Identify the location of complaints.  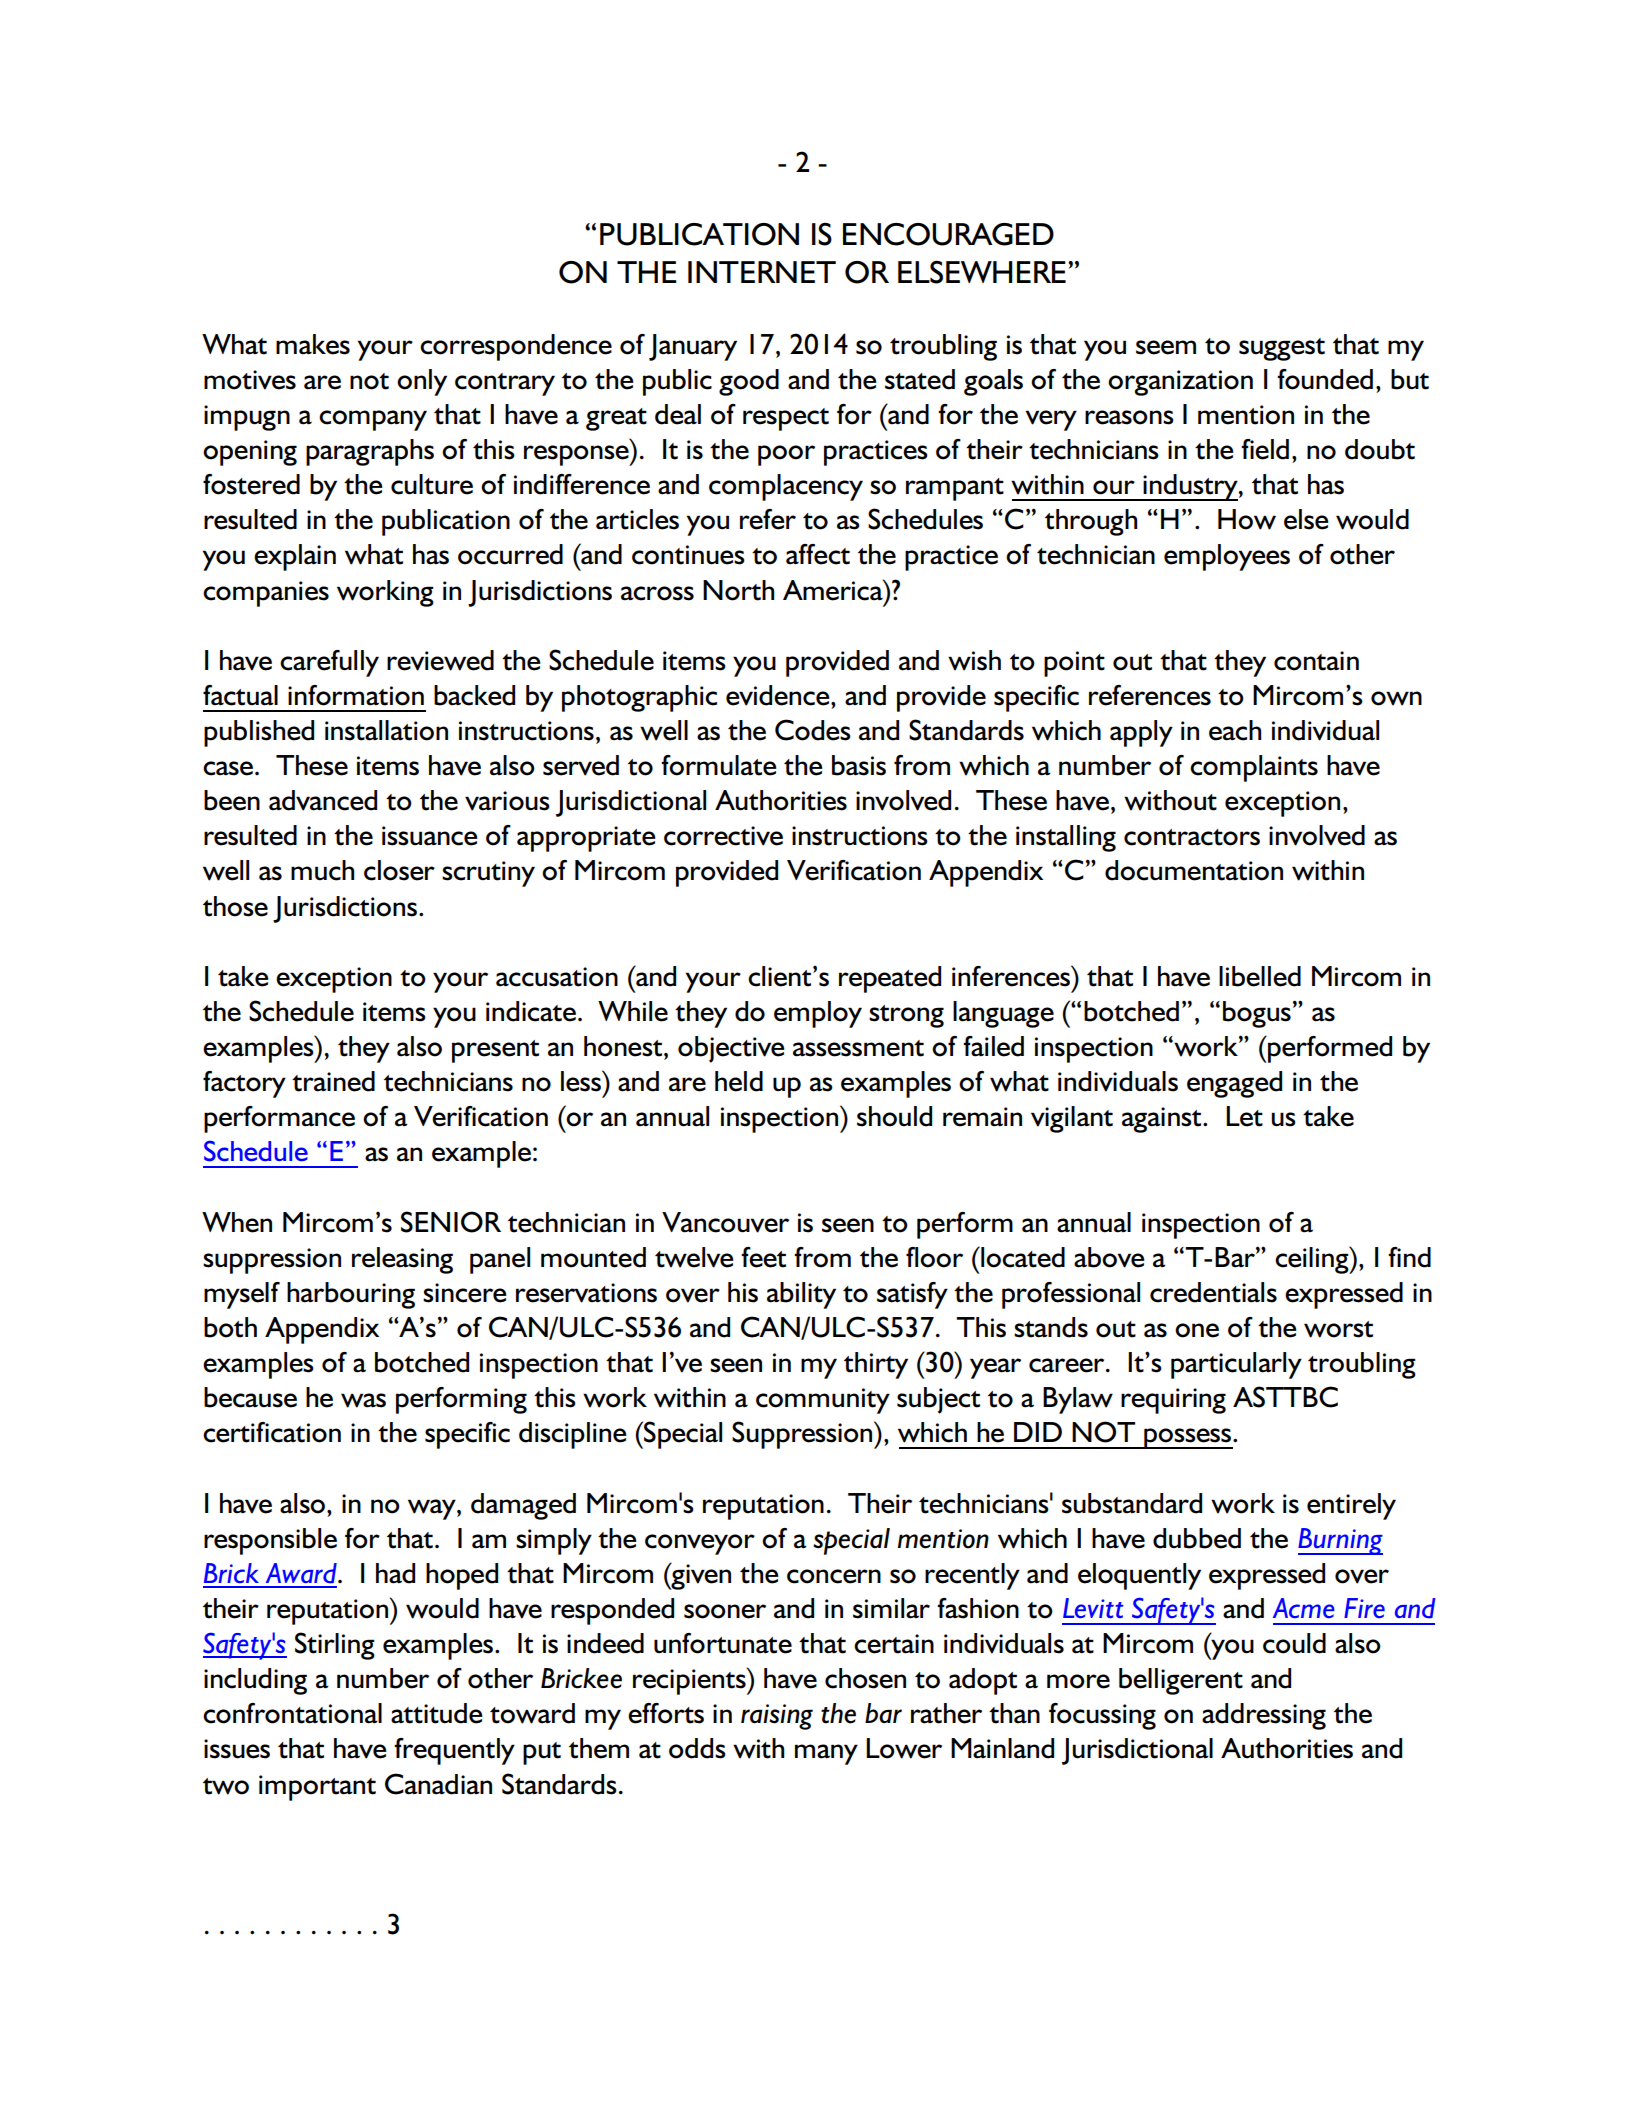
(1254, 768).
